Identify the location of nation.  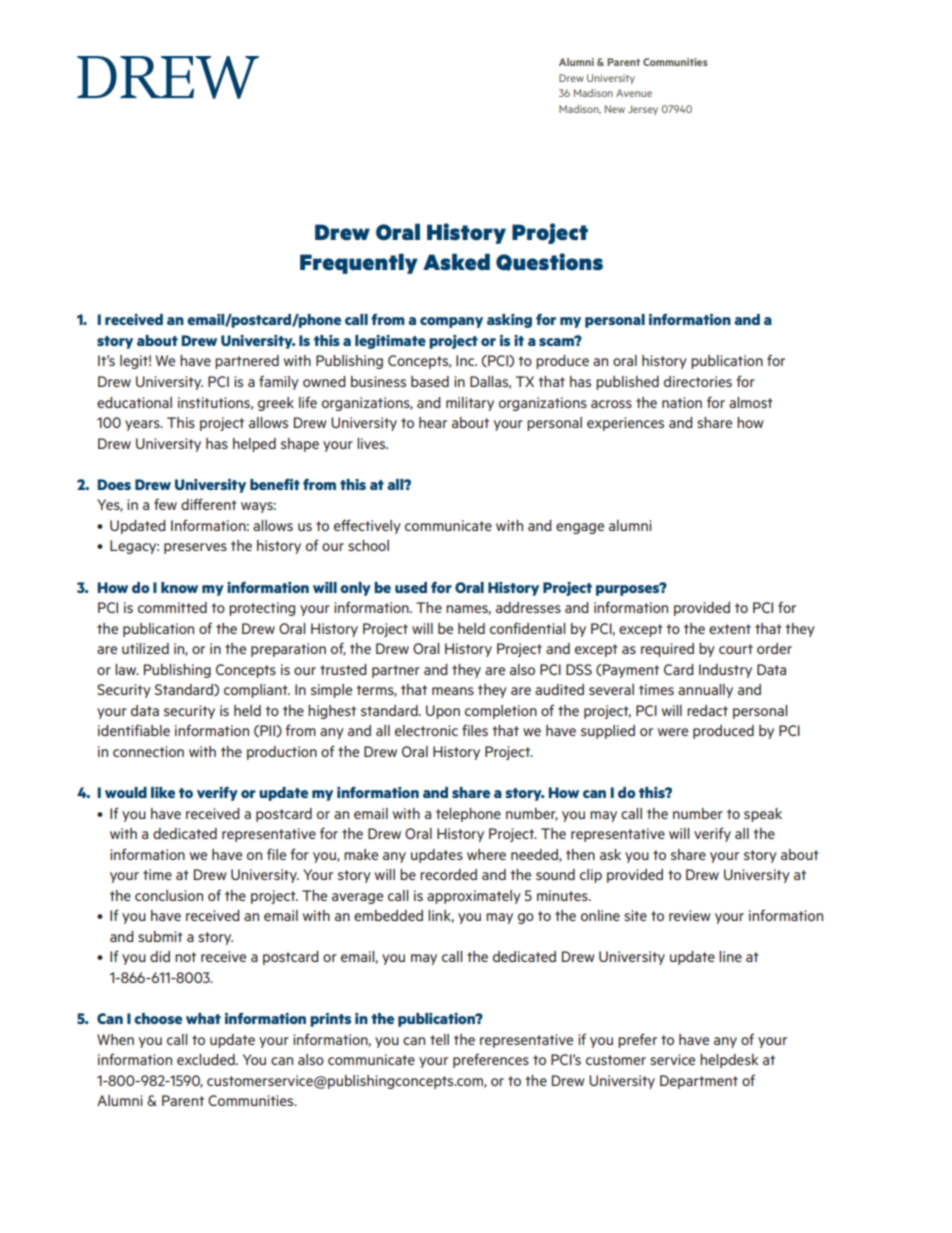
(682, 402).
